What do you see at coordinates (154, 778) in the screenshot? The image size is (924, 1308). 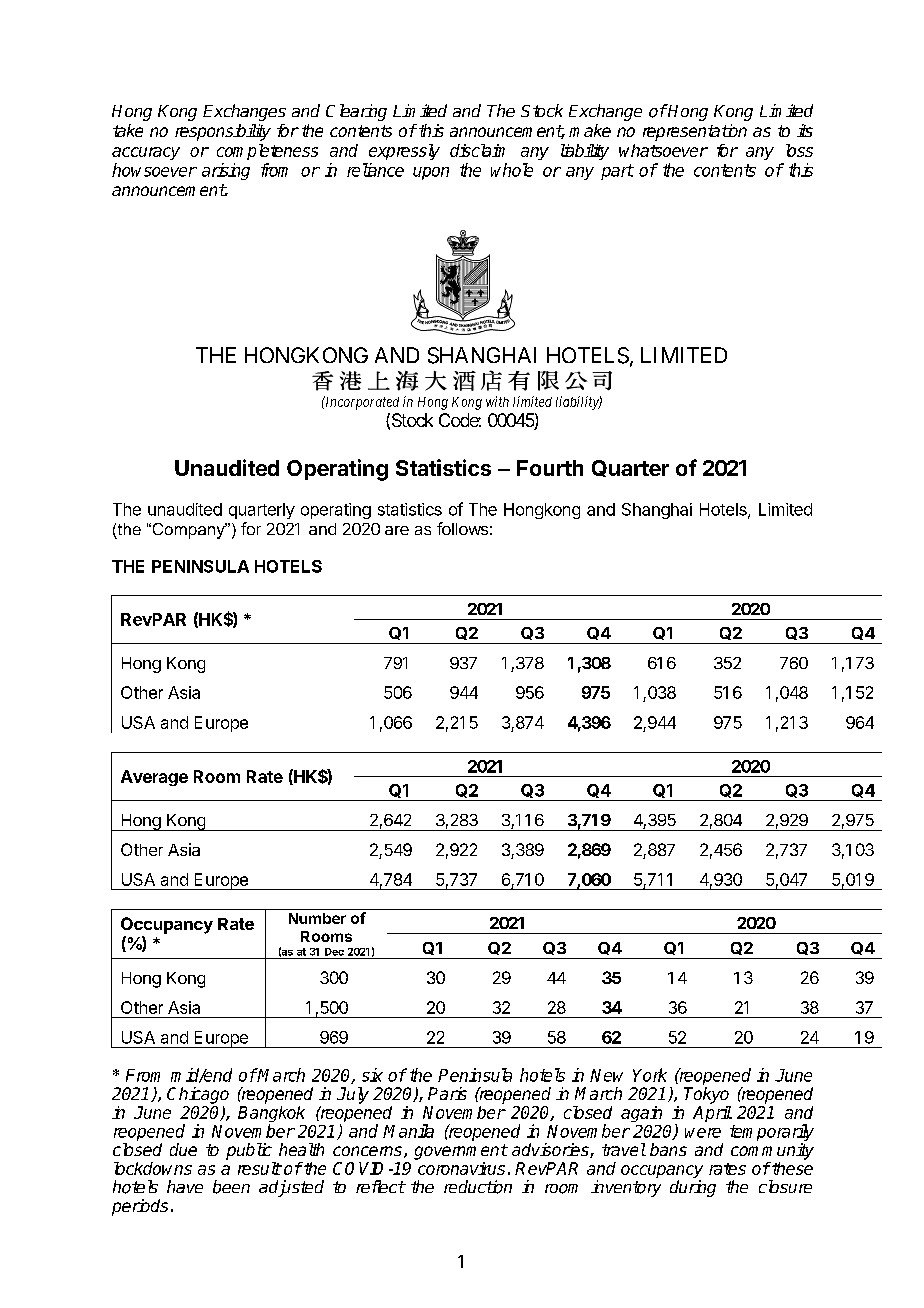 I see `Average` at bounding box center [154, 778].
